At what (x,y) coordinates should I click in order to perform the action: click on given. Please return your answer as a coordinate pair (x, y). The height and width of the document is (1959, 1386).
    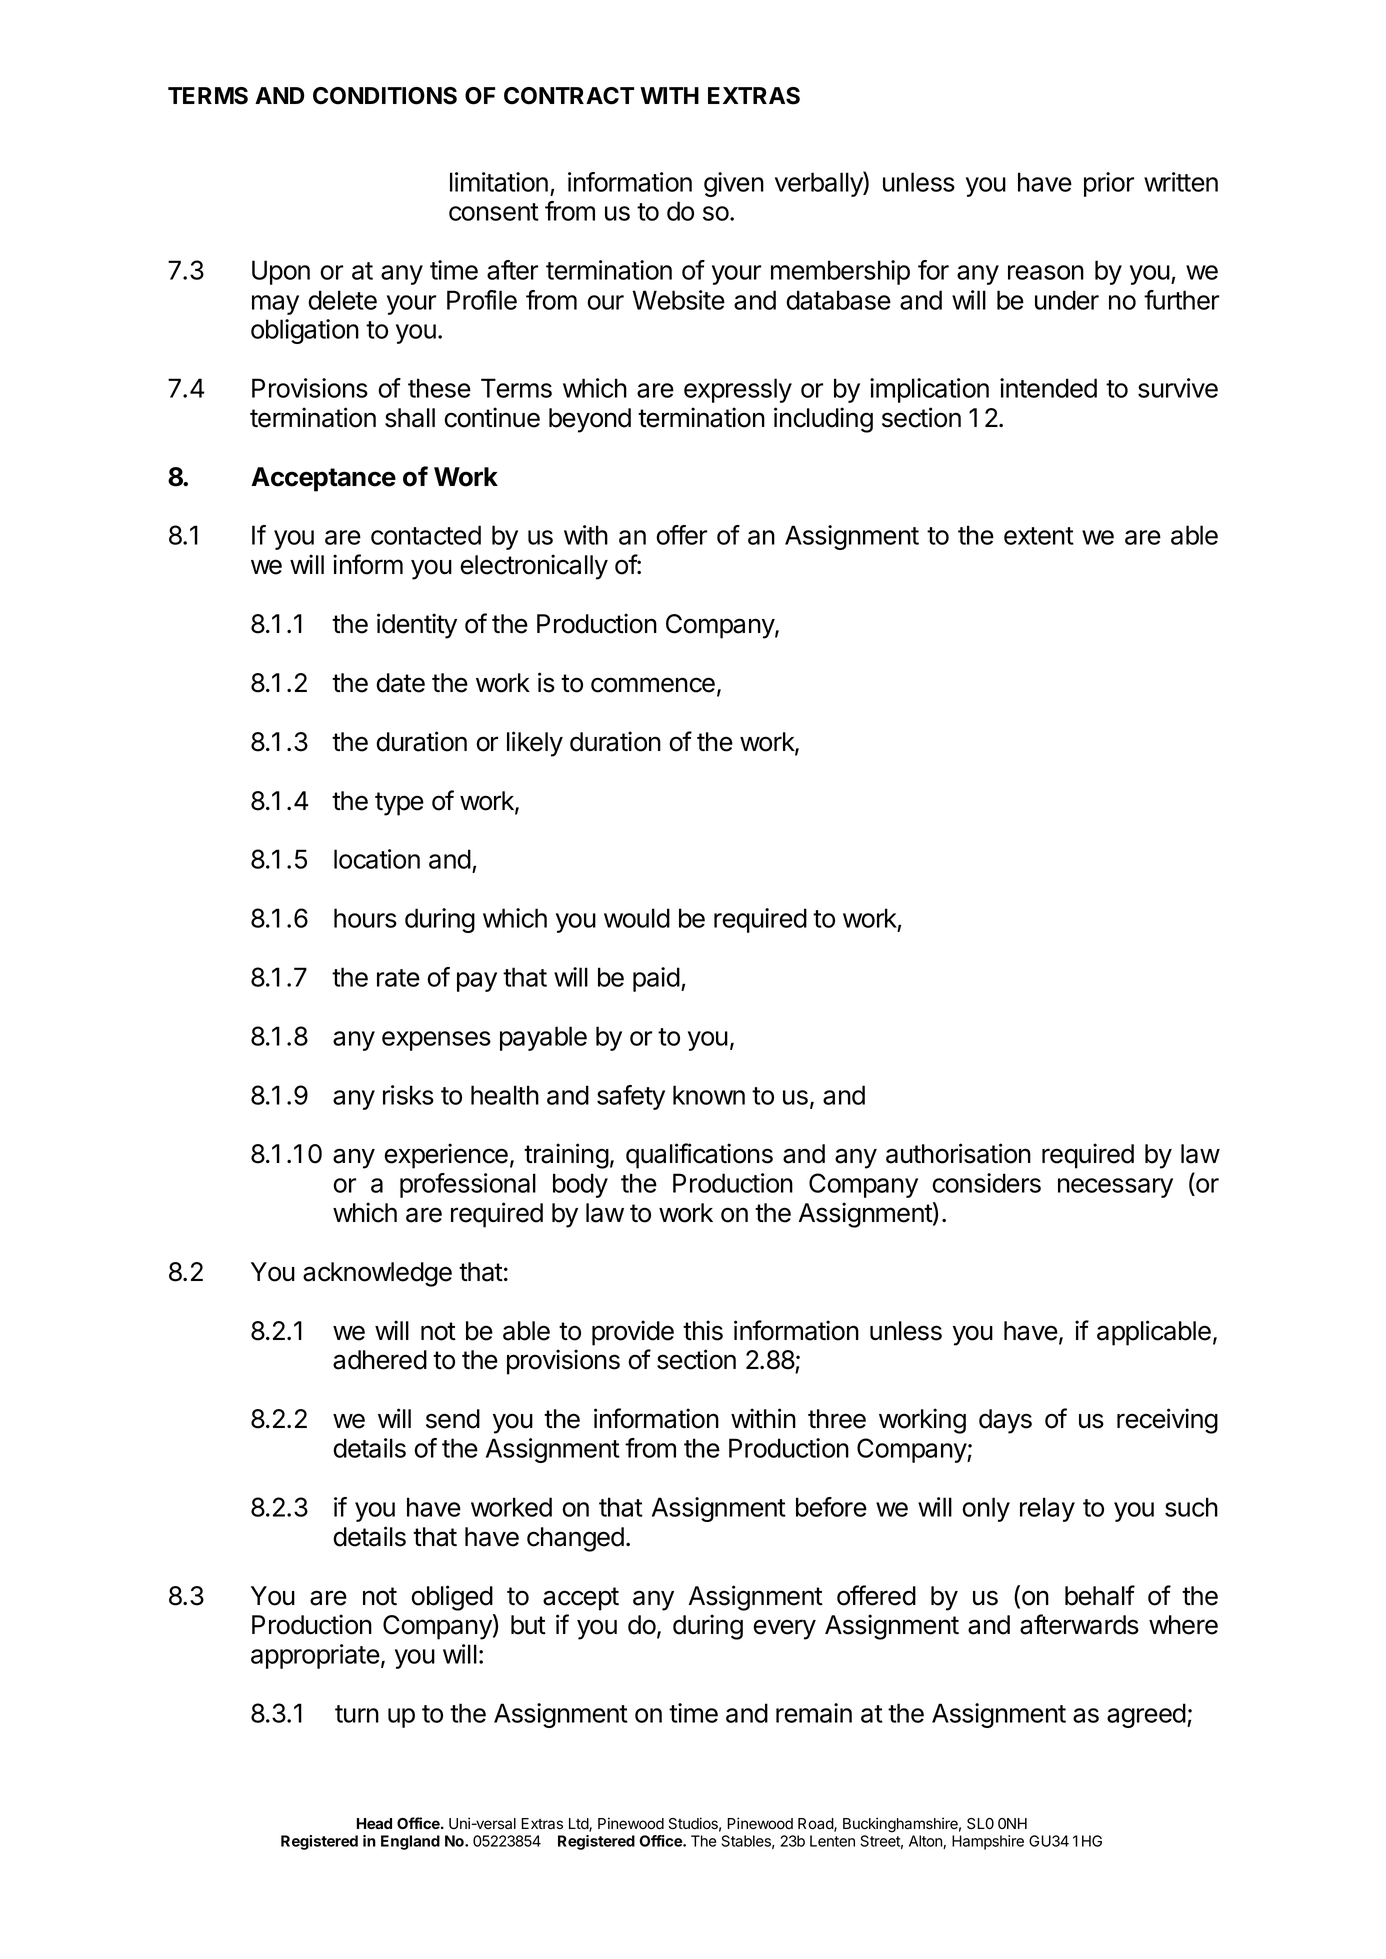
    Looking at the image, I should click on (734, 184).
